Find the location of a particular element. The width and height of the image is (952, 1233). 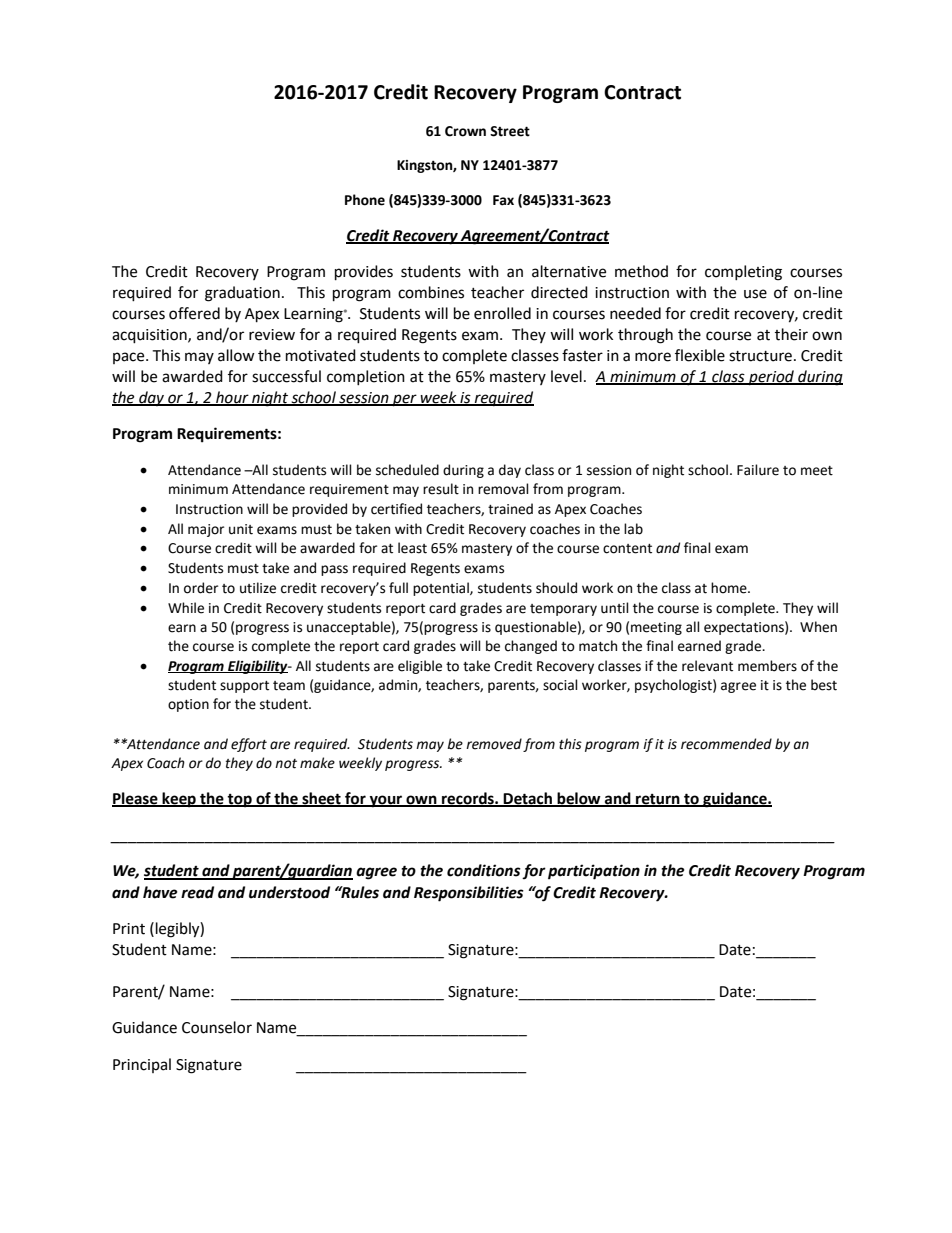

Crown is located at coordinates (465, 131).
